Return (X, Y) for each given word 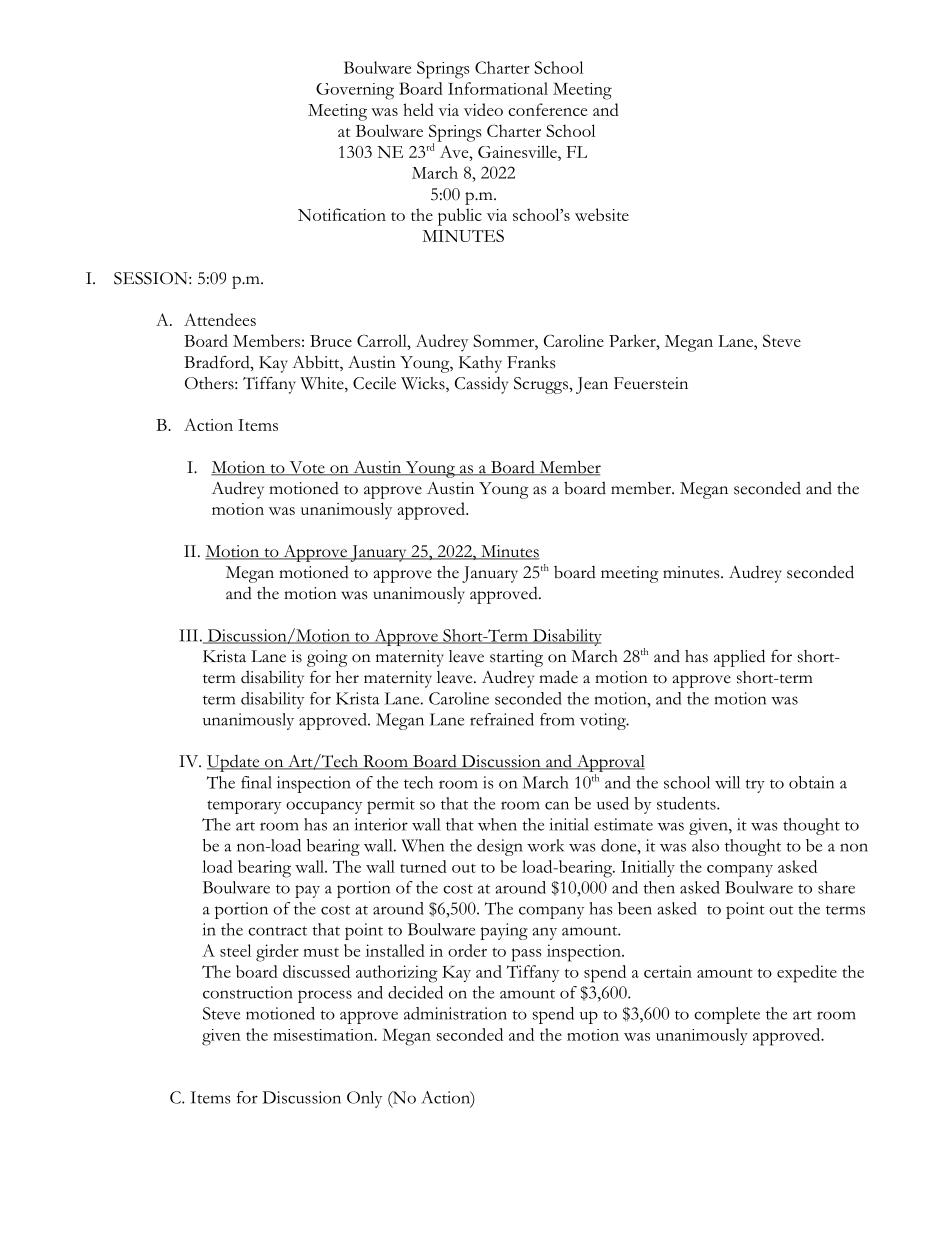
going (327, 658)
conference (547, 109)
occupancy (324, 807)
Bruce (331, 341)
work (545, 845)
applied (739, 658)
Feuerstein (651, 383)
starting (516, 658)
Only (364, 1099)
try (755, 786)
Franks (531, 362)
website (602, 214)
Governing (355, 91)
